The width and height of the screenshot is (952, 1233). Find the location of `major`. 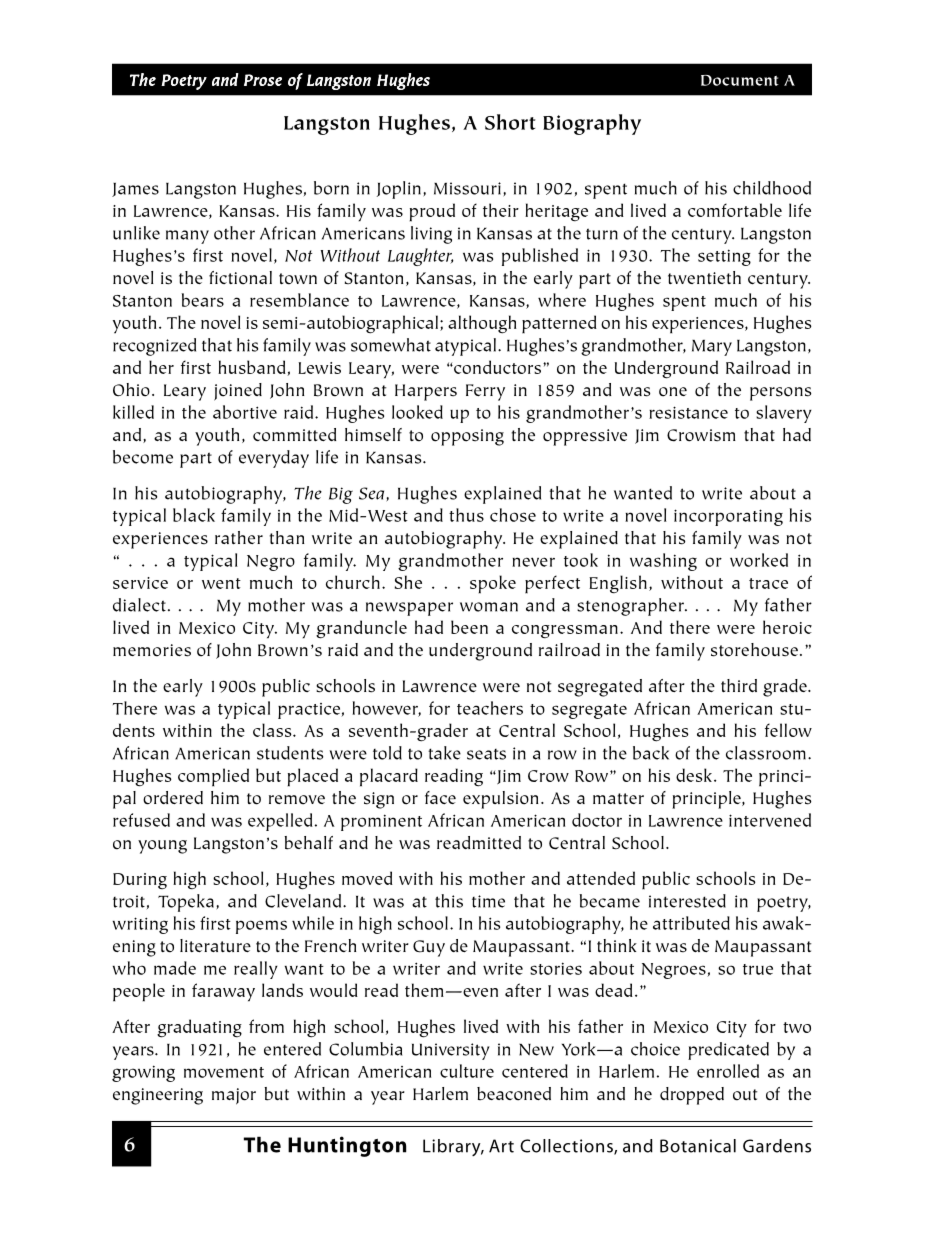

major is located at coordinates (234, 1096).
